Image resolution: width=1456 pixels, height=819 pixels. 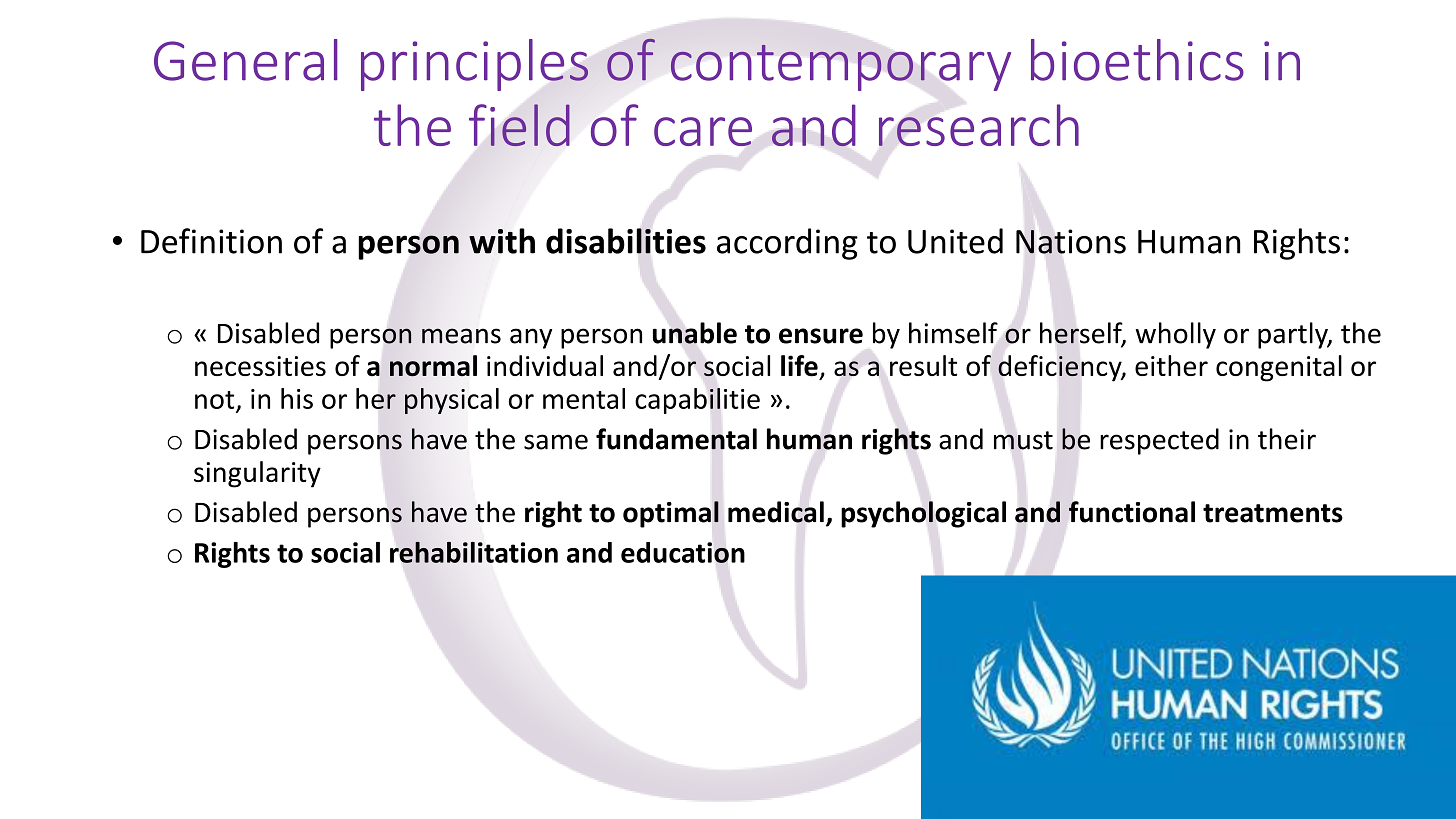 I want to click on respected, so click(x=1159, y=441).
